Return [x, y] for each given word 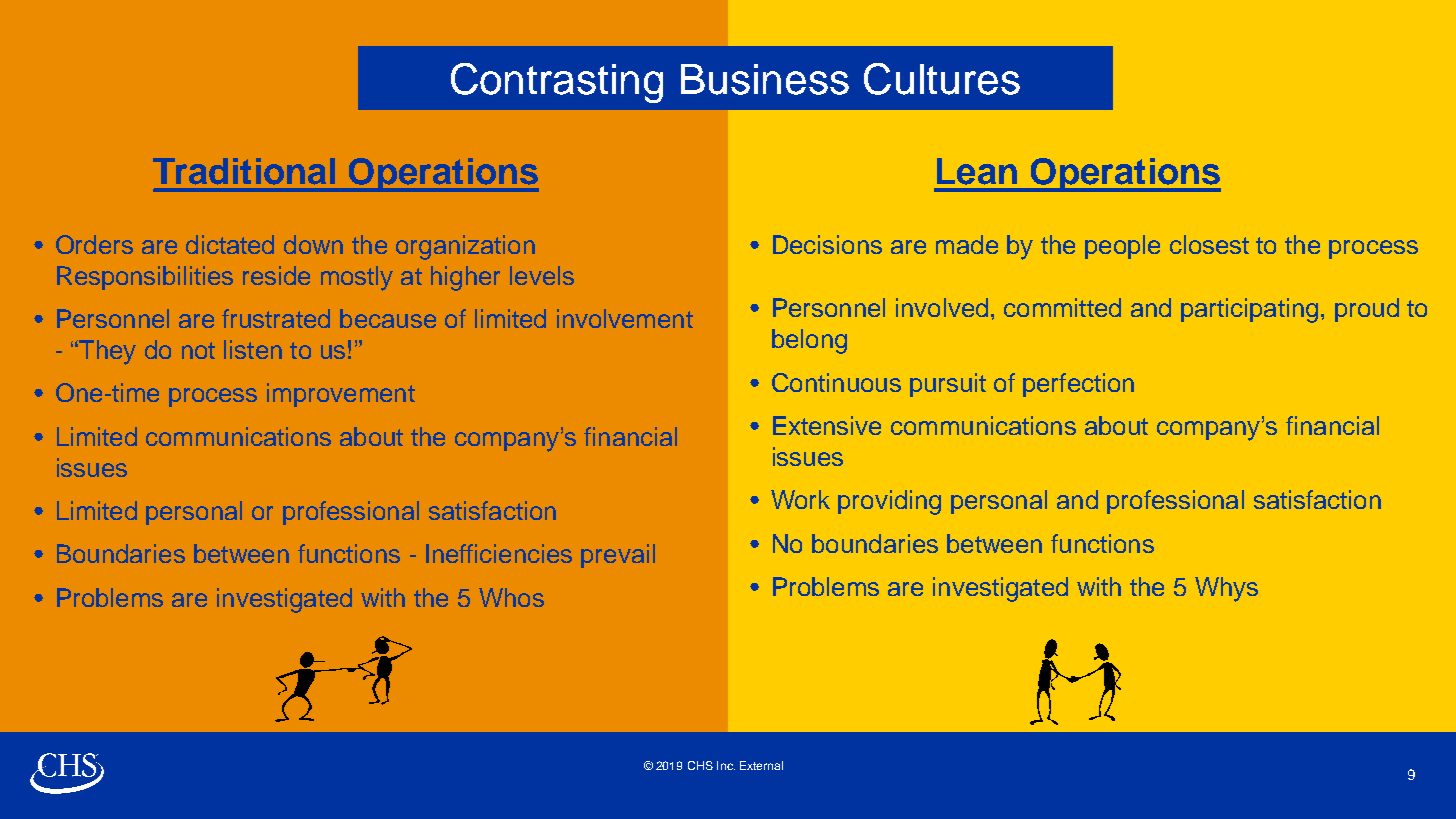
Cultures [942, 79]
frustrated [276, 318]
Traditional [244, 171]
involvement [625, 318]
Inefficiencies [499, 553]
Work [800, 499]
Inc [726, 765]
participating [1249, 310]
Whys [1226, 589]
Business [765, 79]
